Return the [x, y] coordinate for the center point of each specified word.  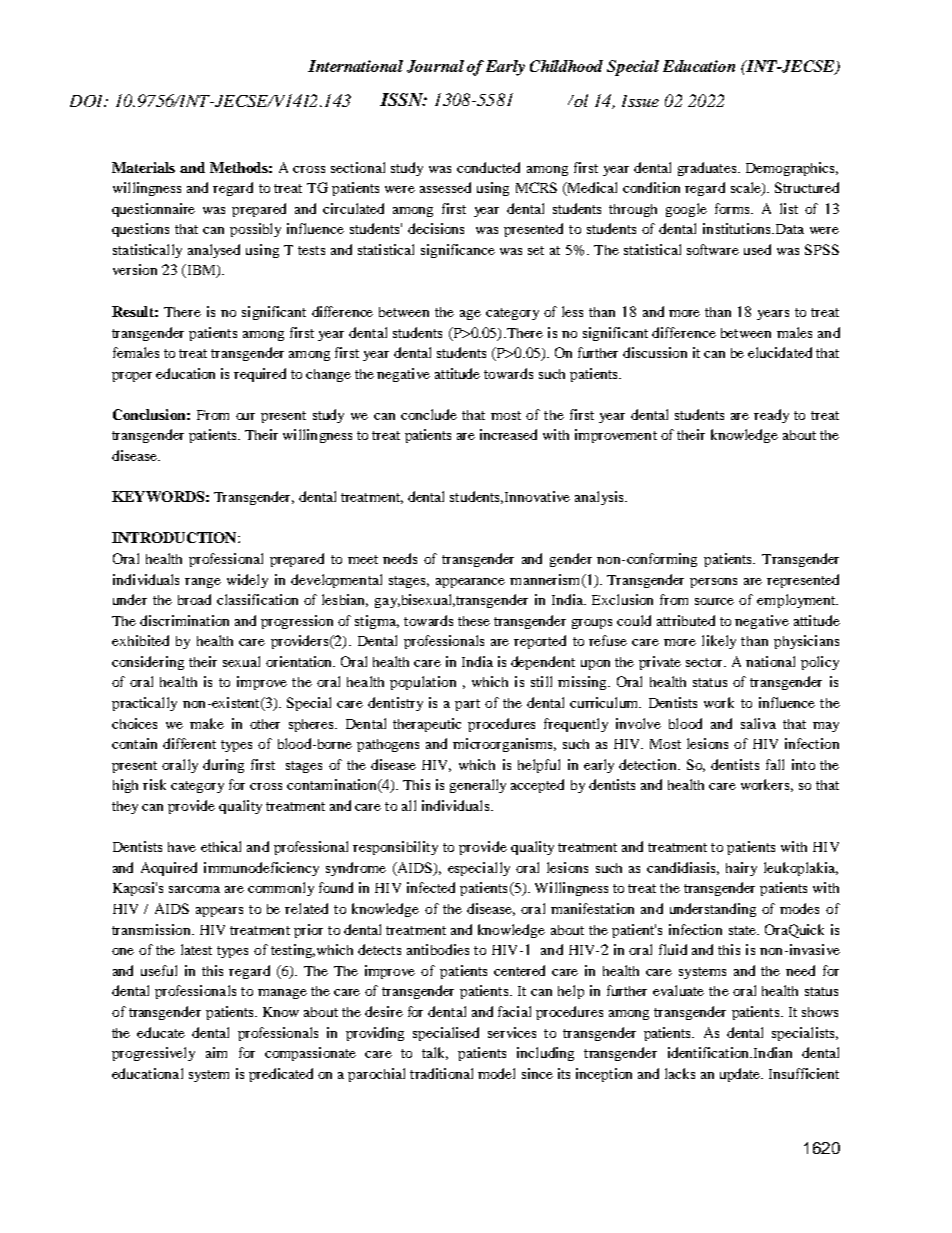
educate [161, 1032]
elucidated [780, 352]
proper [132, 377]
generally [478, 786]
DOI [88, 101]
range [203, 583]
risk [154, 784]
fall [775, 764]
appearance [470, 583]
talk [435, 1053]
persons [713, 583]
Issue [640, 101]
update [741, 1075]
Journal [435, 66]
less [572, 311]
